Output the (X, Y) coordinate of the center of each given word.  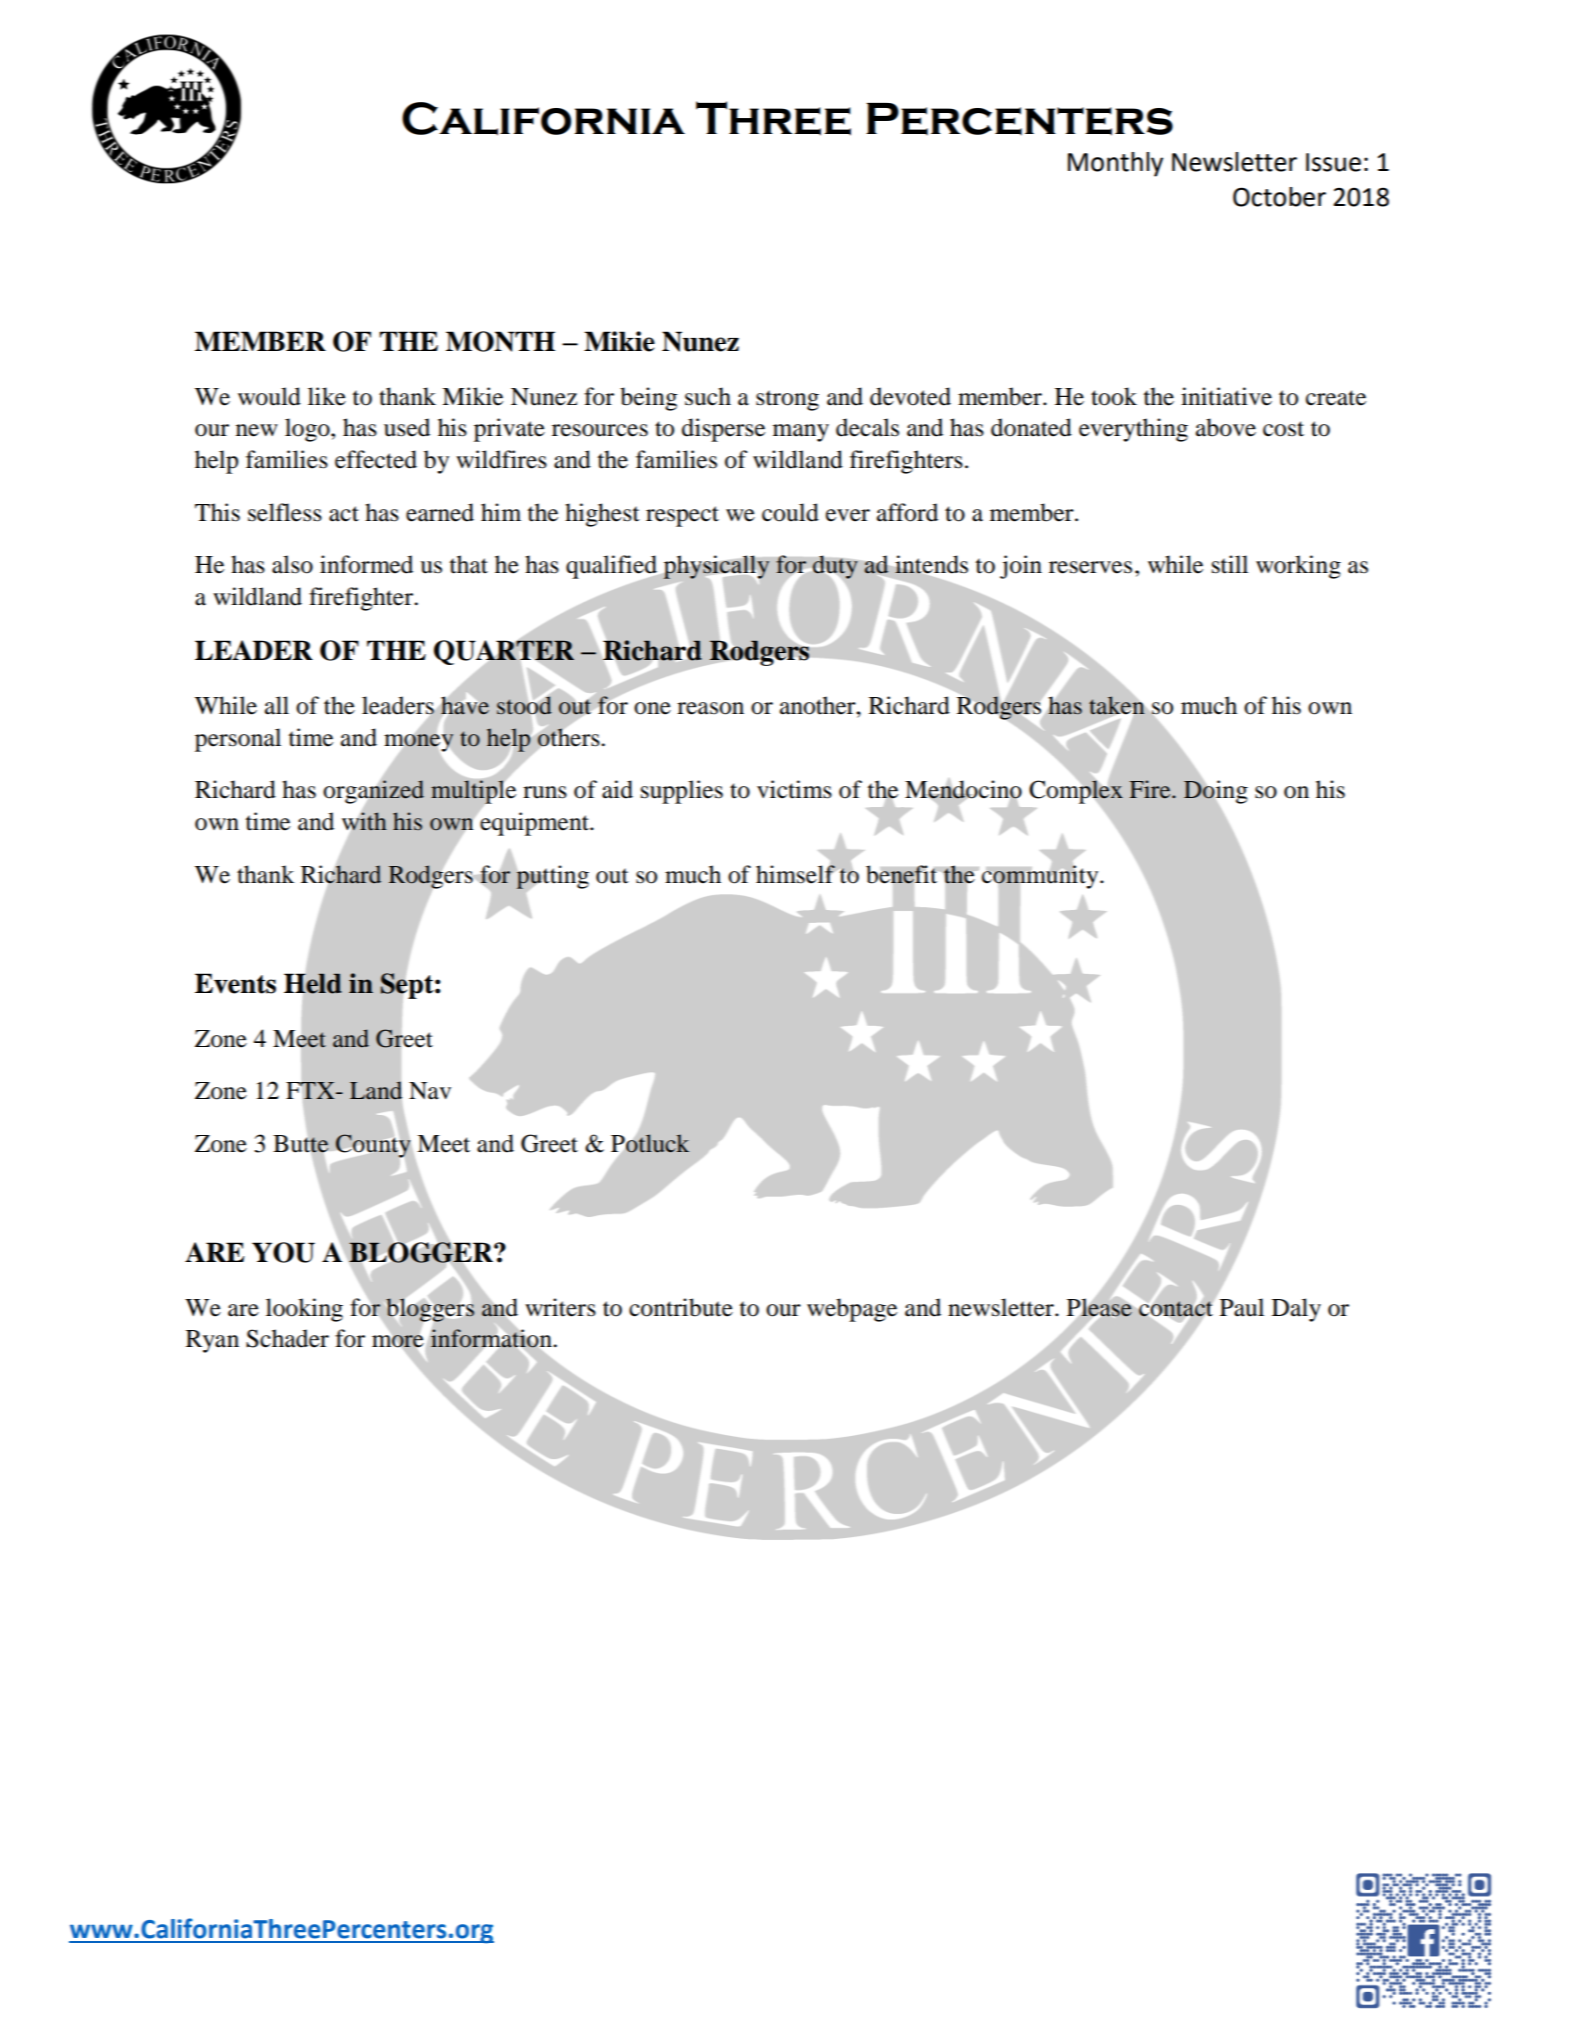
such (708, 396)
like (327, 396)
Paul (1242, 1307)
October (1279, 197)
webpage (852, 1310)
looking (304, 1310)
